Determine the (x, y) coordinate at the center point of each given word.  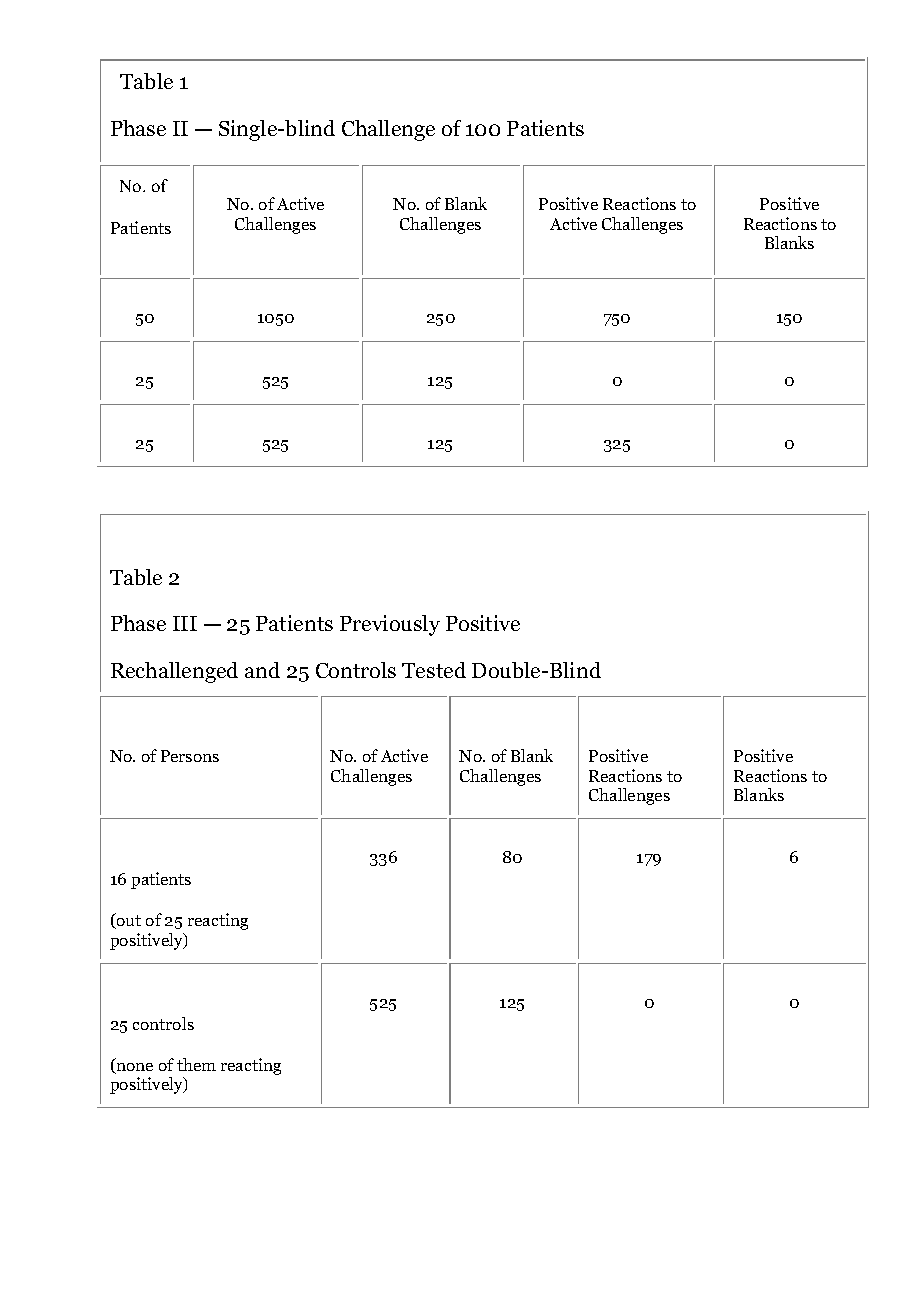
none (134, 1068)
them (196, 1064)
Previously (390, 625)
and (262, 670)
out (128, 922)
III (185, 623)
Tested (434, 670)
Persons (190, 756)
